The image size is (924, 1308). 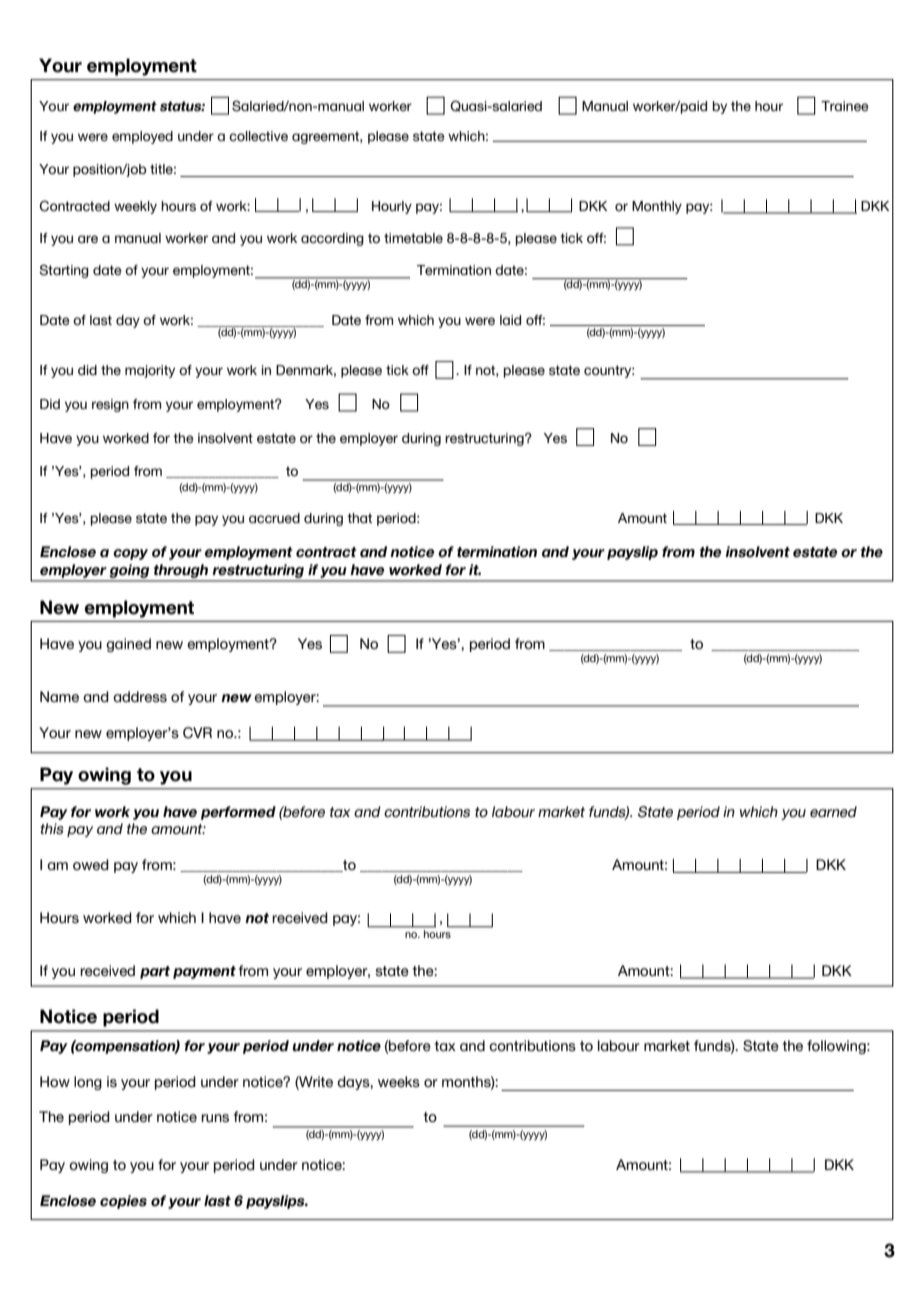 What do you see at coordinates (845, 106) in the page?
I see `Trainee` at bounding box center [845, 106].
